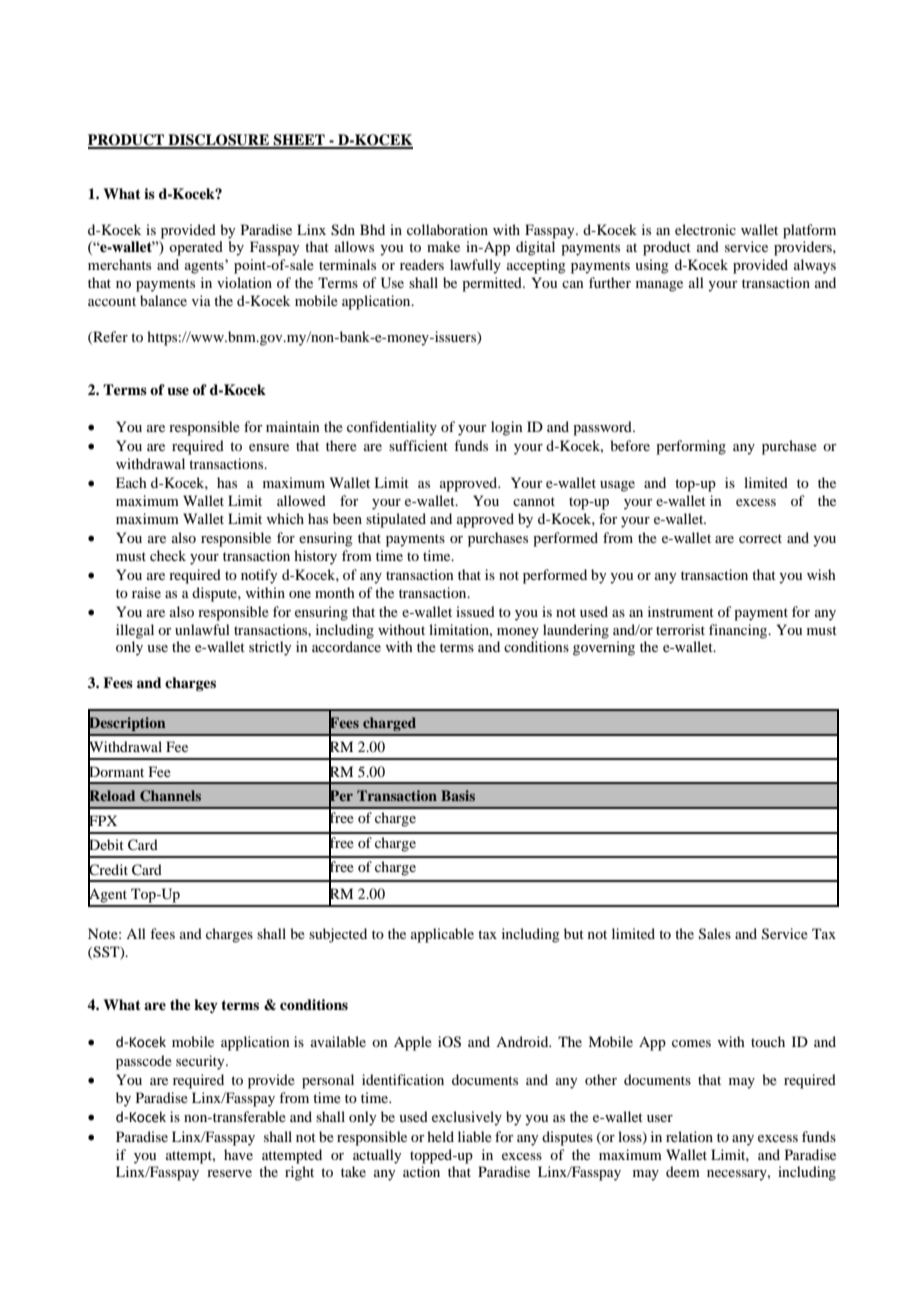  I want to click on login, so click(507, 428).
